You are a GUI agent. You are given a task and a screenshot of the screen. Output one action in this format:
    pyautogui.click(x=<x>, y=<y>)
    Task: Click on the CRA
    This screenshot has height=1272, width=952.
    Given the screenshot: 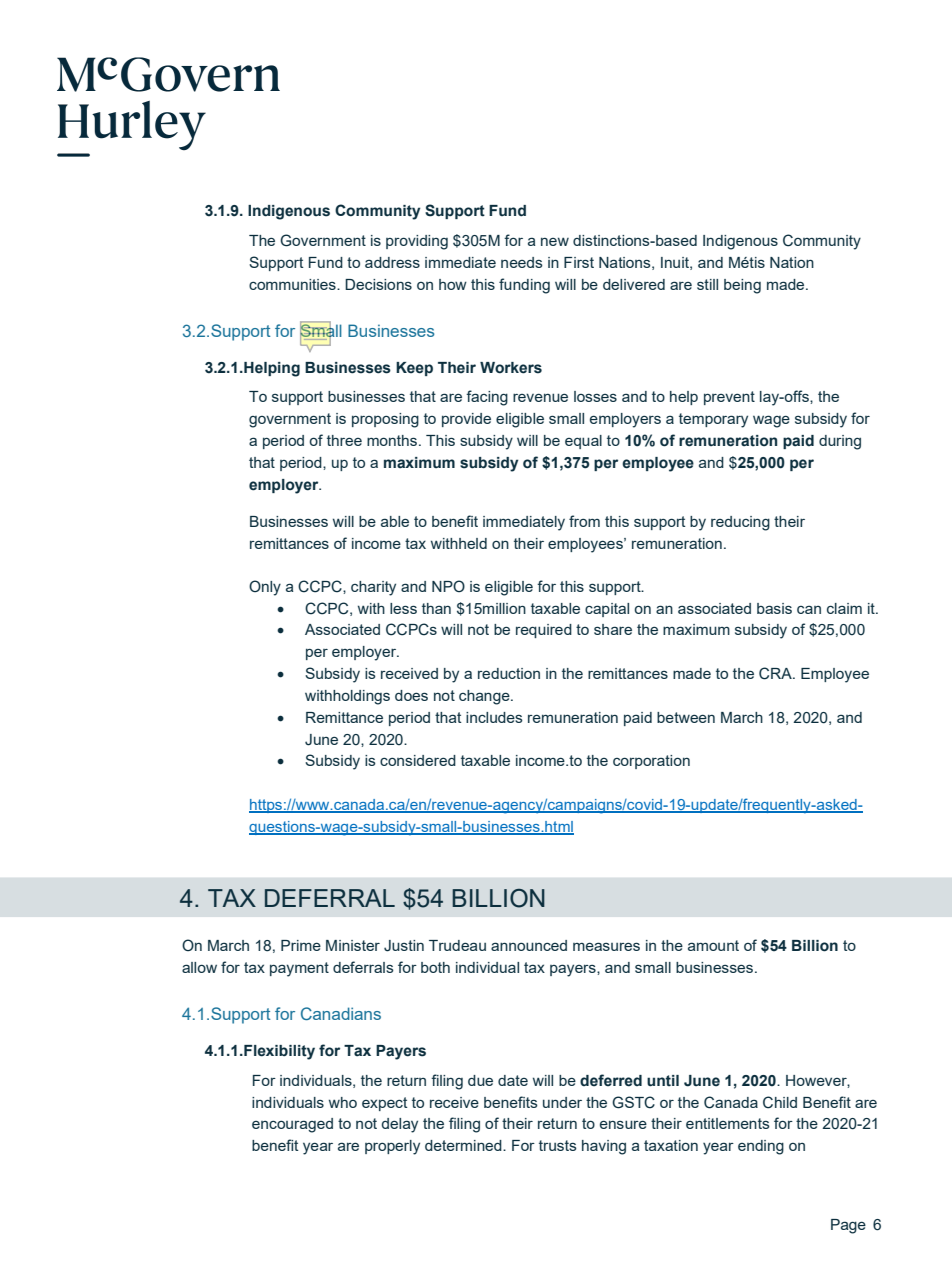 What is the action you would take?
    pyautogui.click(x=776, y=673)
